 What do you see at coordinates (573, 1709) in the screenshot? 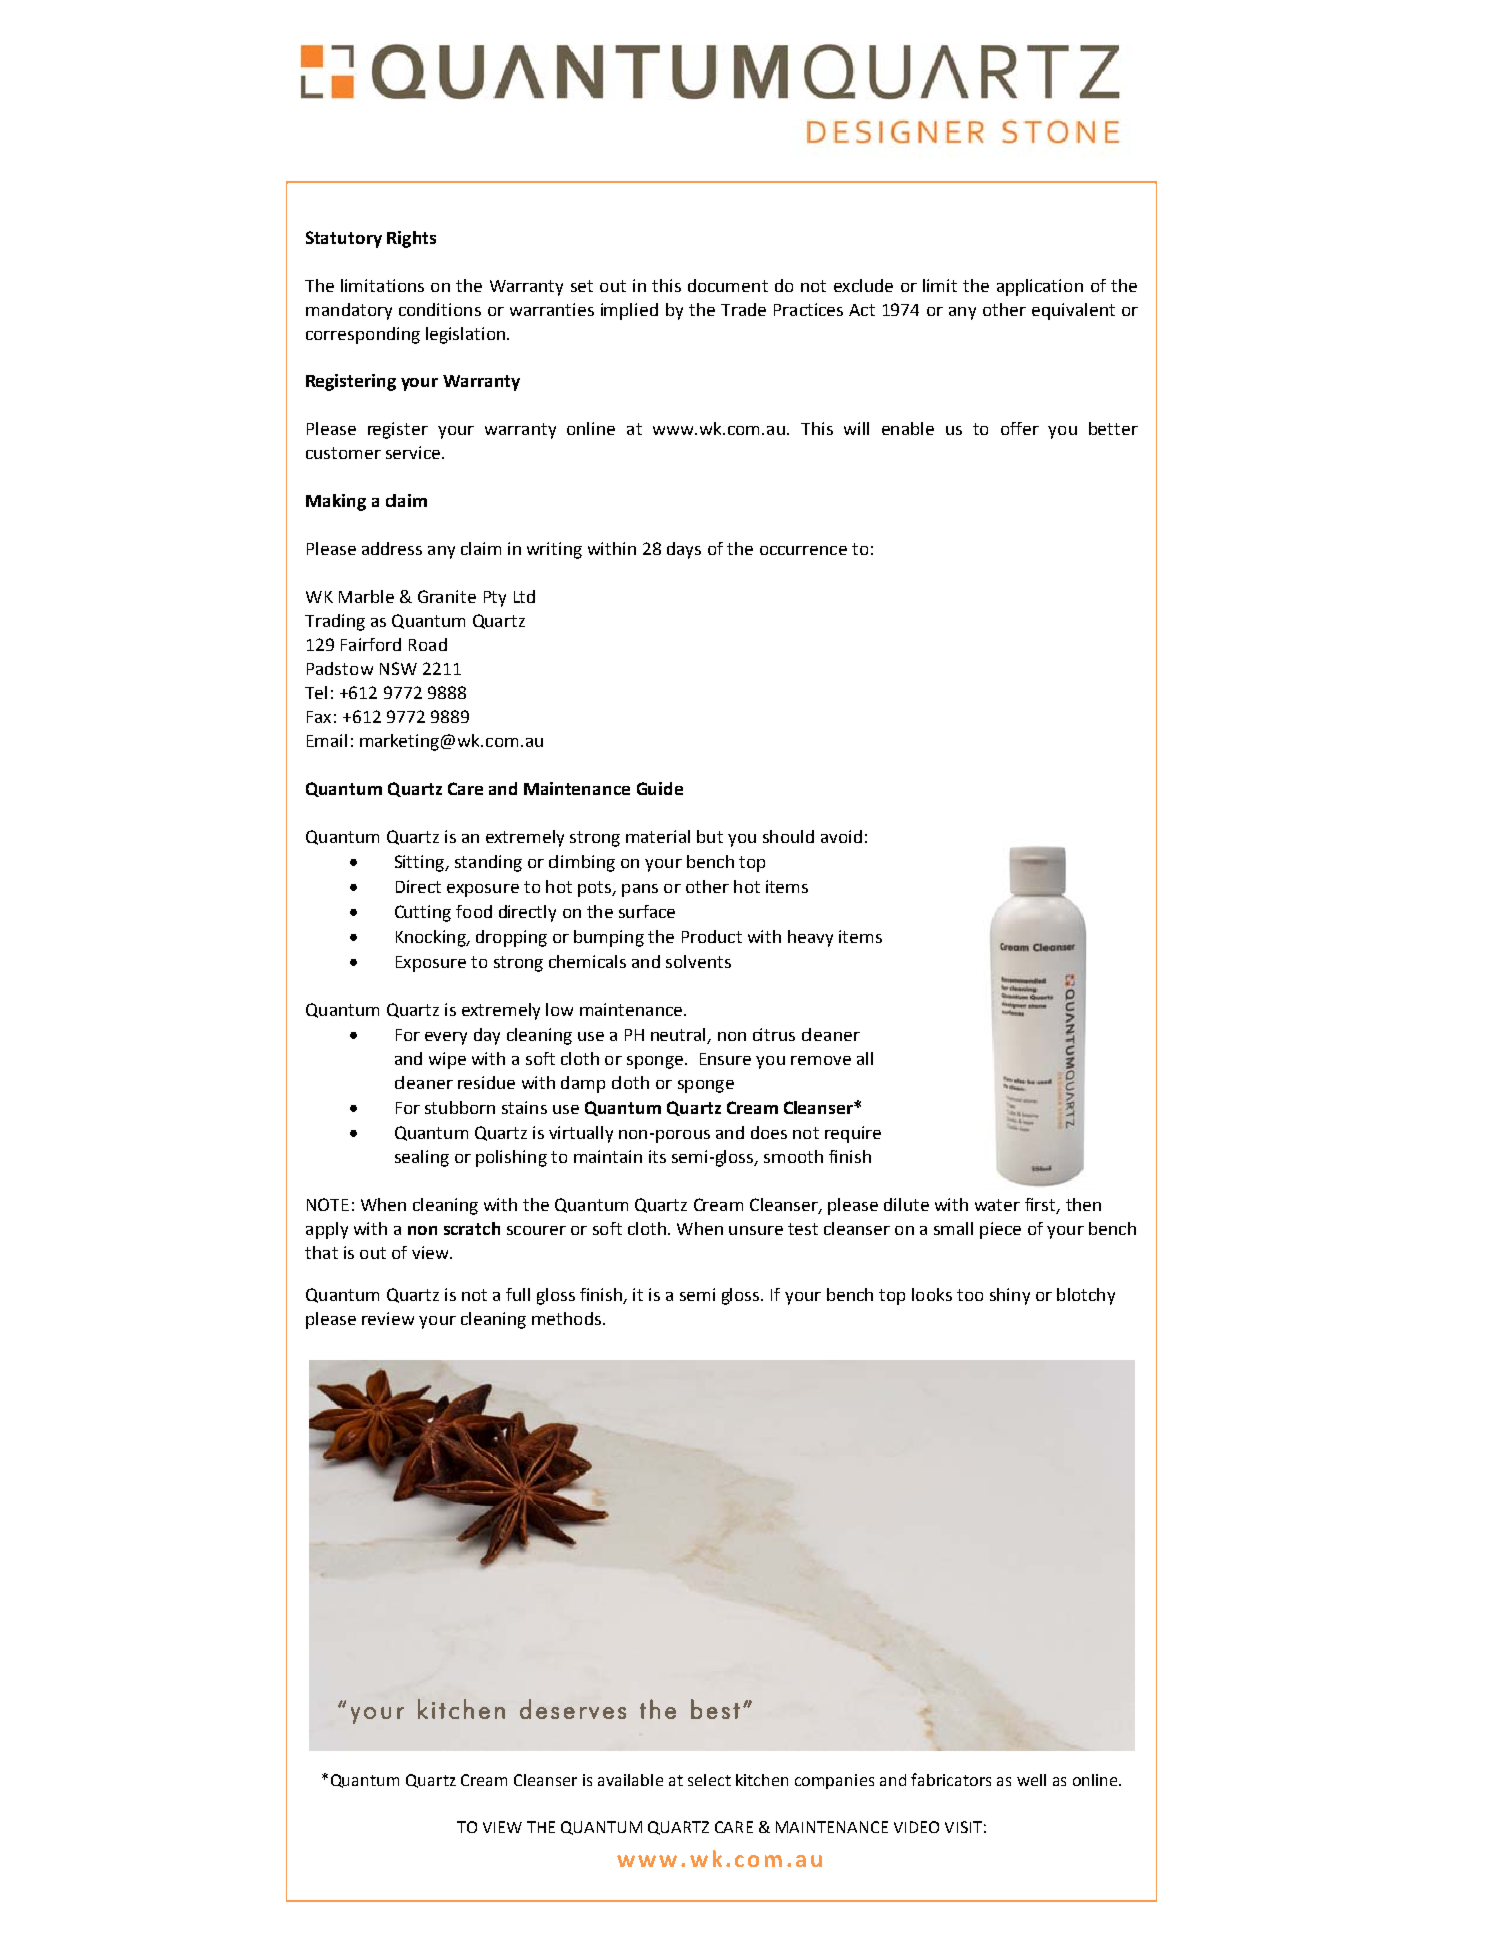
I see `deserves` at bounding box center [573, 1709].
